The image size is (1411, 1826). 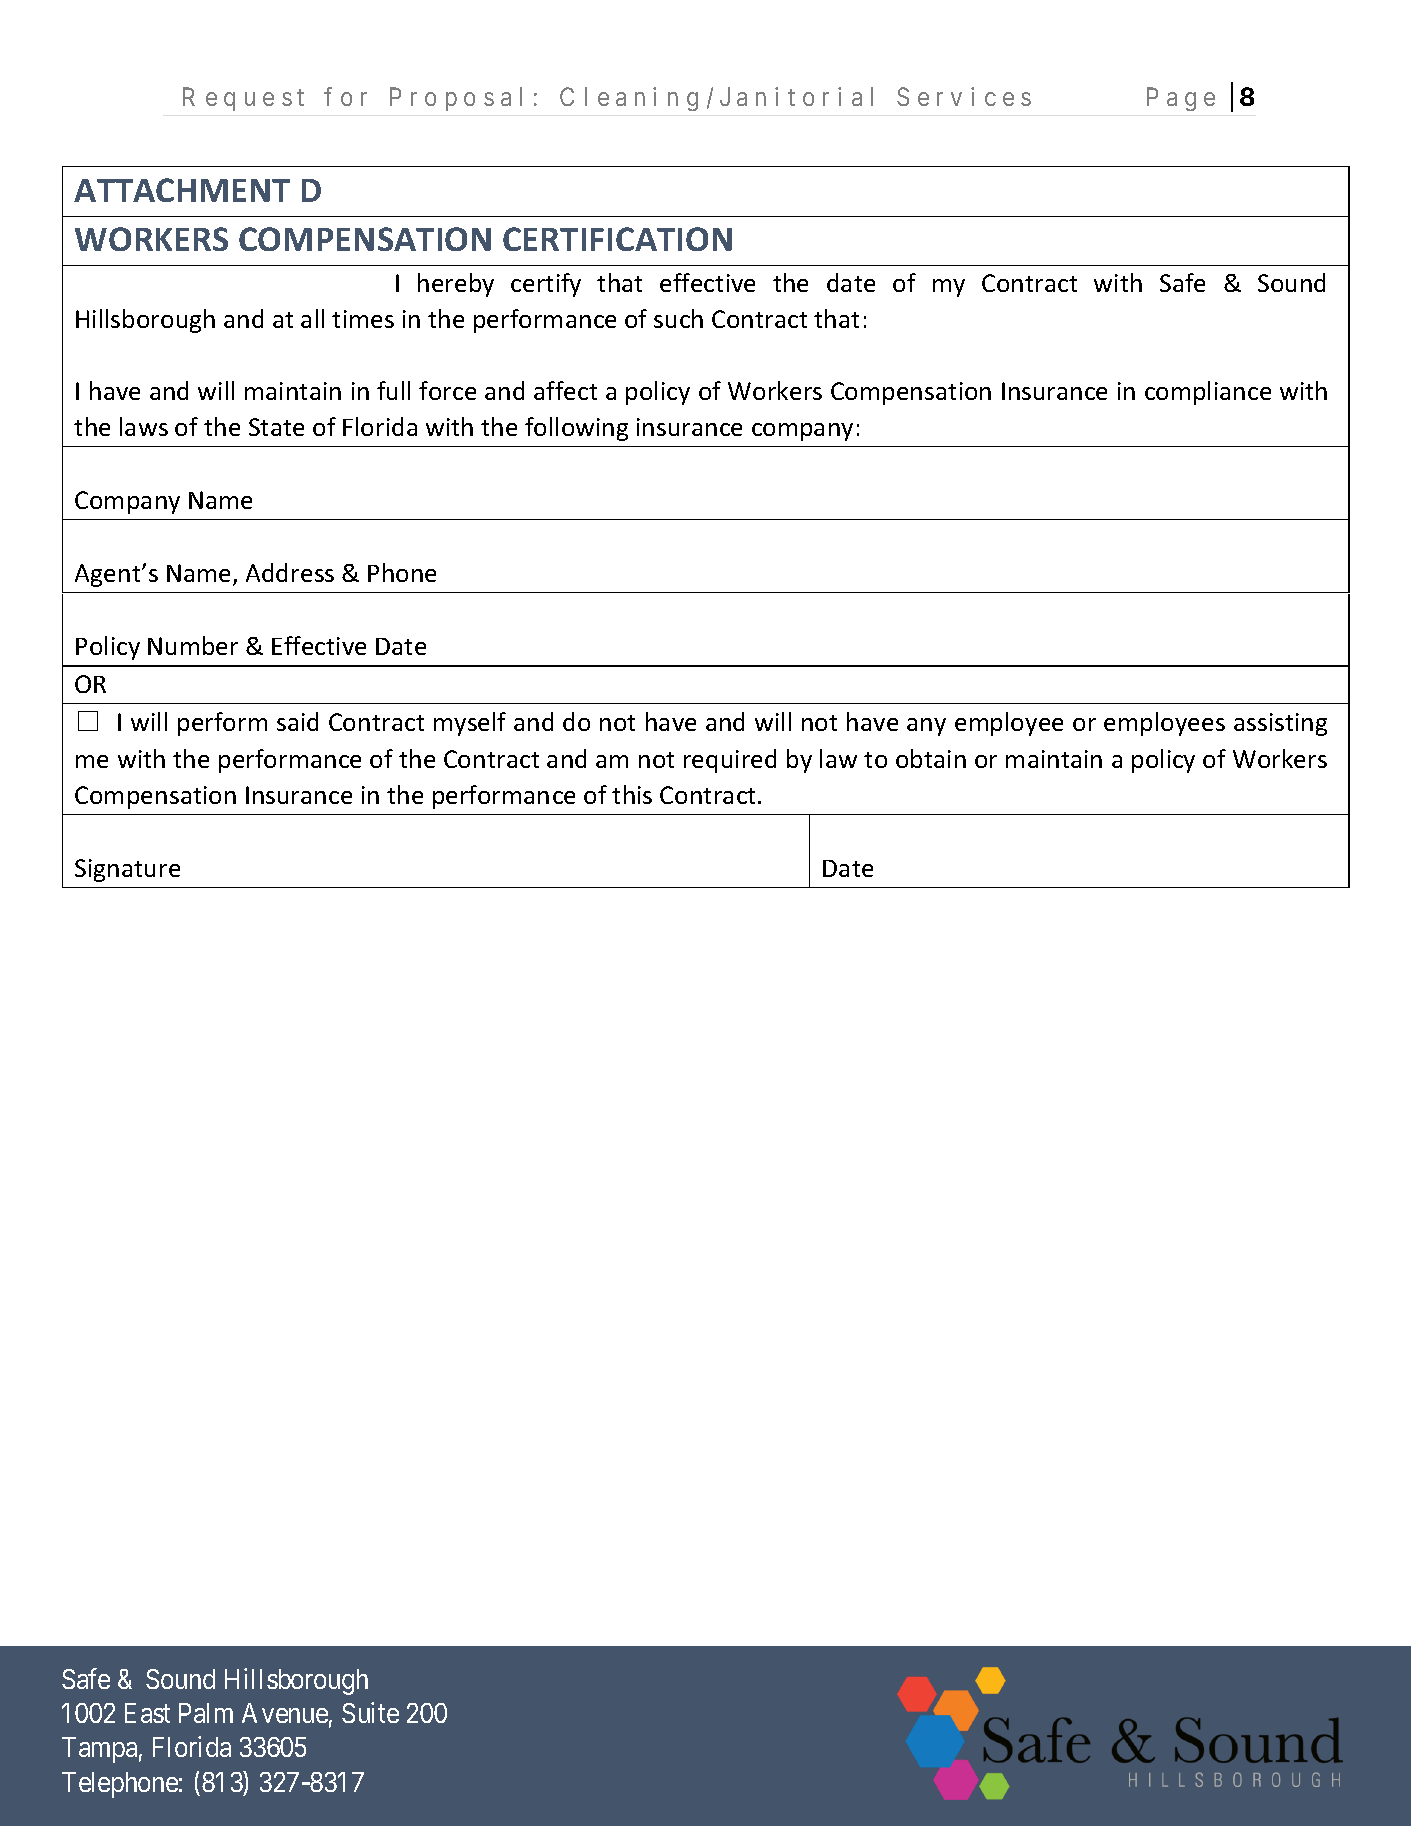 What do you see at coordinates (931, 758) in the screenshot?
I see `obtain` at bounding box center [931, 758].
